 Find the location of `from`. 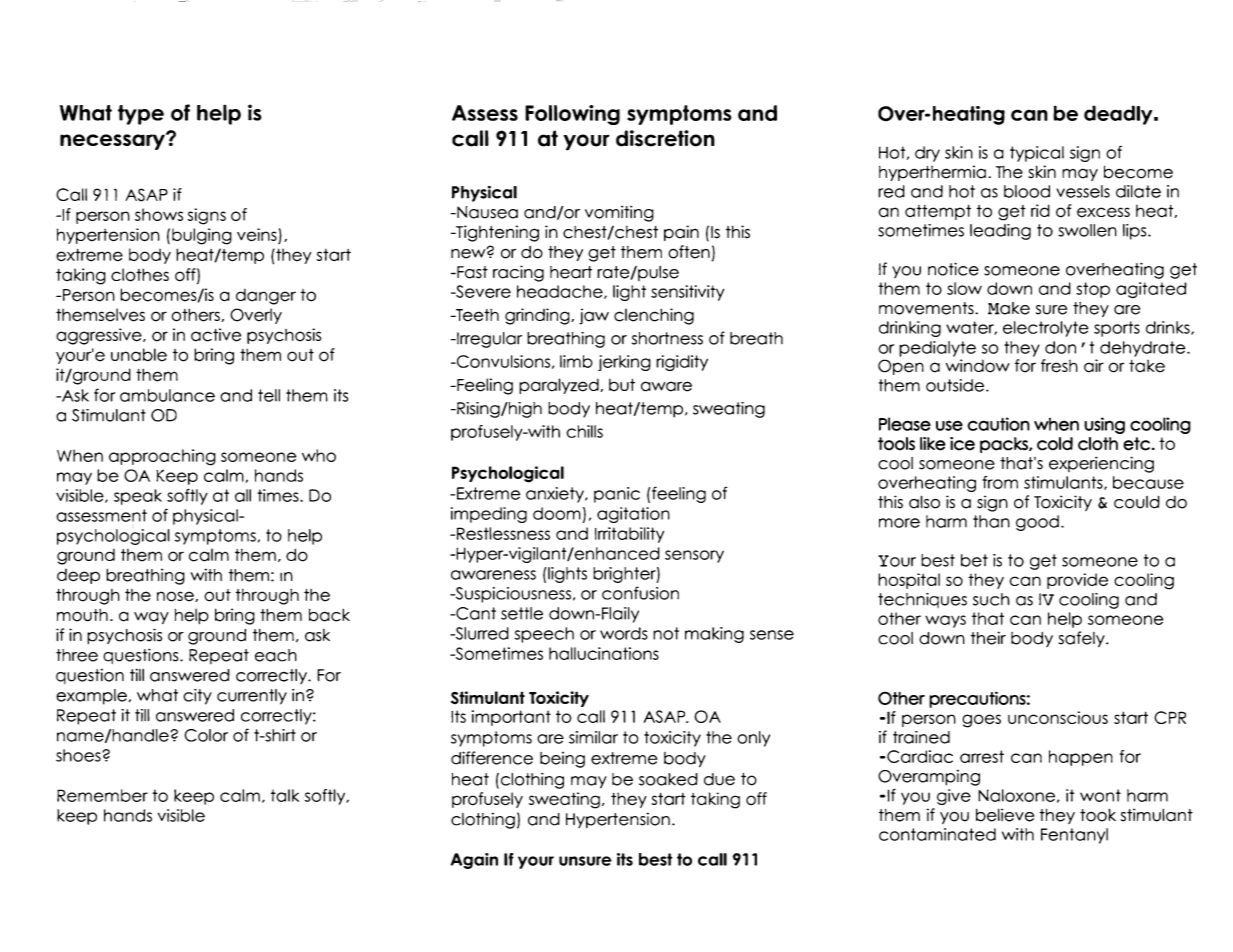

from is located at coordinates (1000, 482).
